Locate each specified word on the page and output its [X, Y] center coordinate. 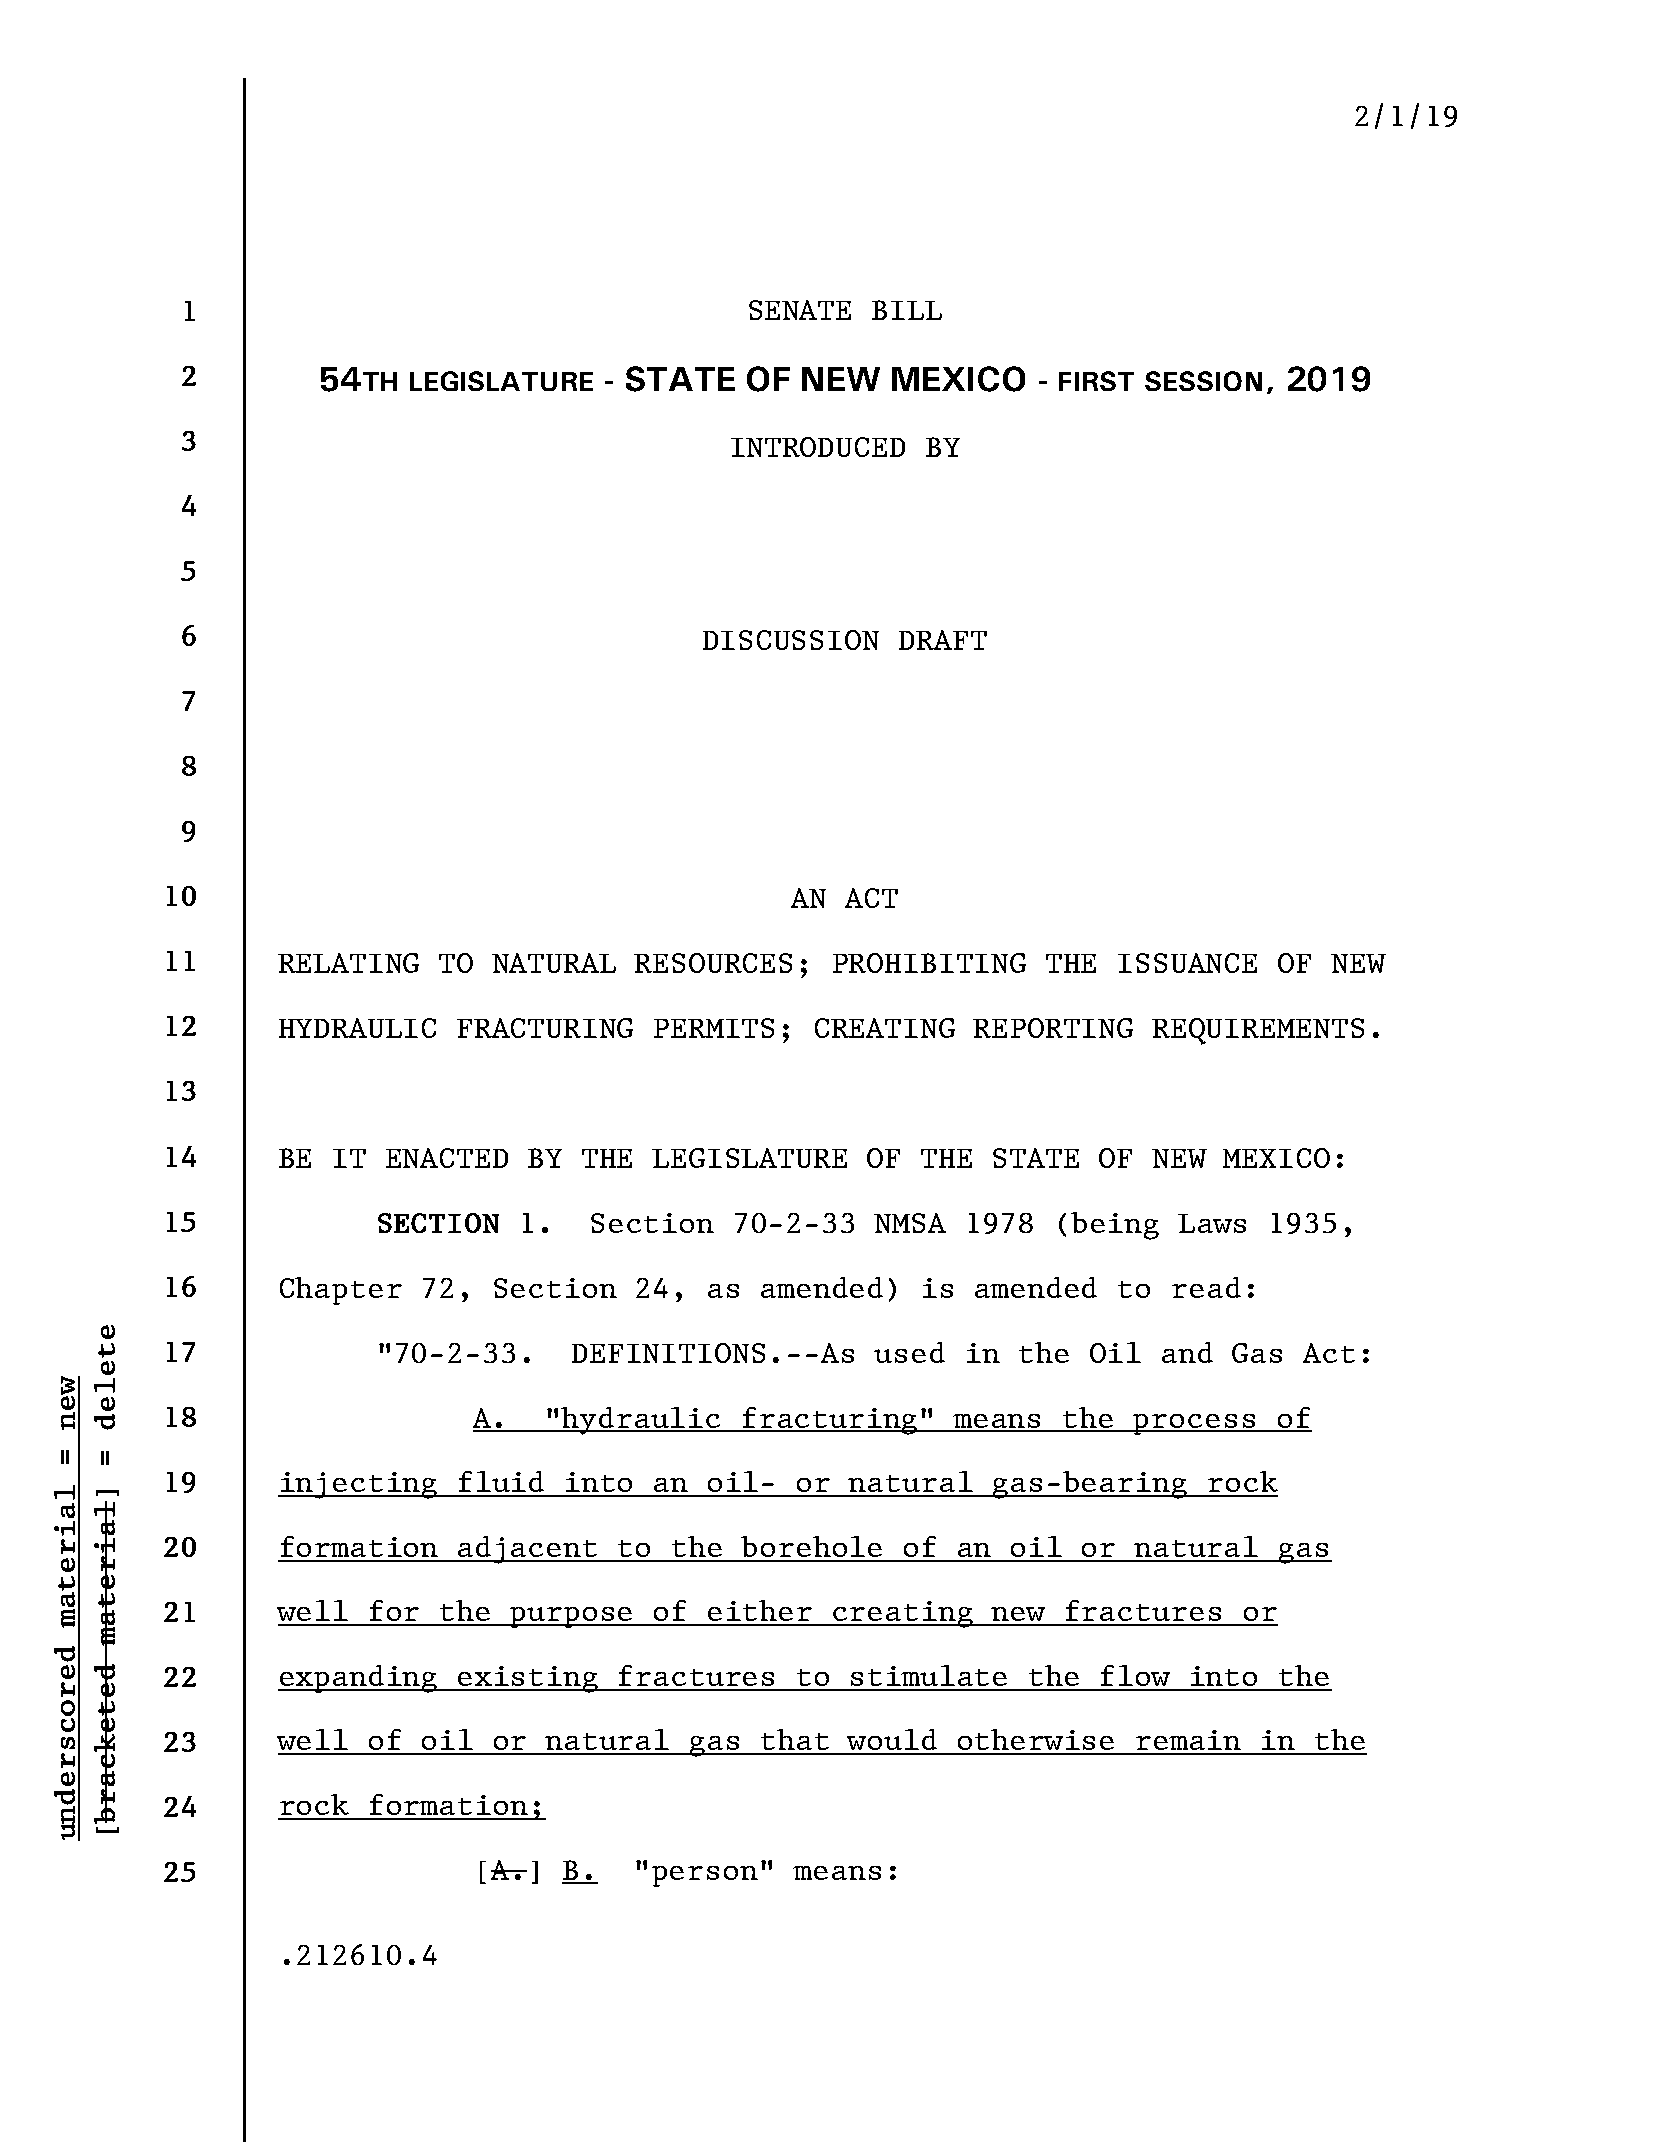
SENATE [800, 310]
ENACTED [447, 1158]
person [705, 1876]
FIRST [1096, 381]
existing [528, 1679]
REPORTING [1053, 1028]
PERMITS [714, 1028]
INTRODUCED [818, 447]
